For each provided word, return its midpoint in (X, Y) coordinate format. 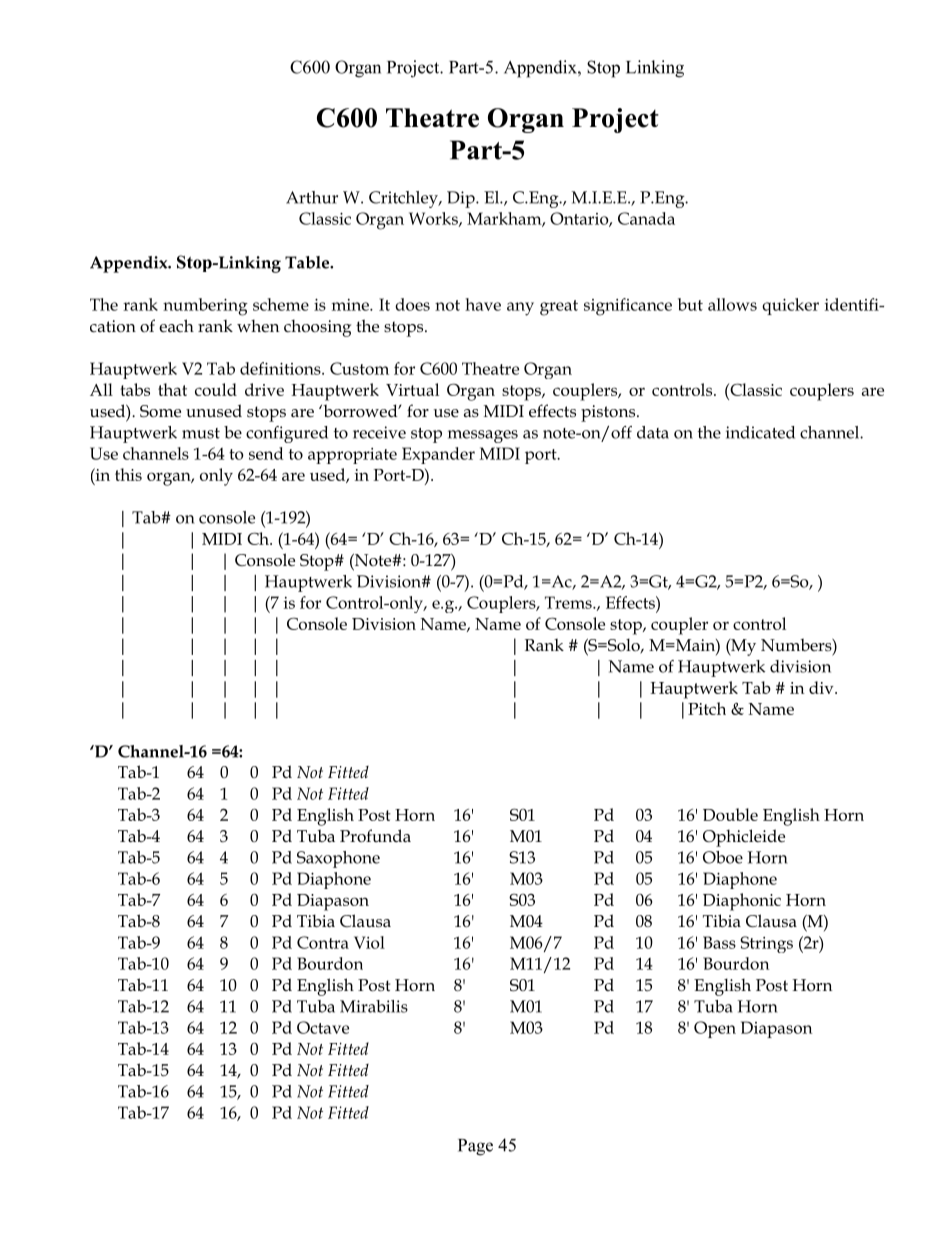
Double (730, 814)
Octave (323, 1027)
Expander (438, 455)
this (128, 474)
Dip (462, 199)
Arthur (312, 197)
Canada (646, 218)
